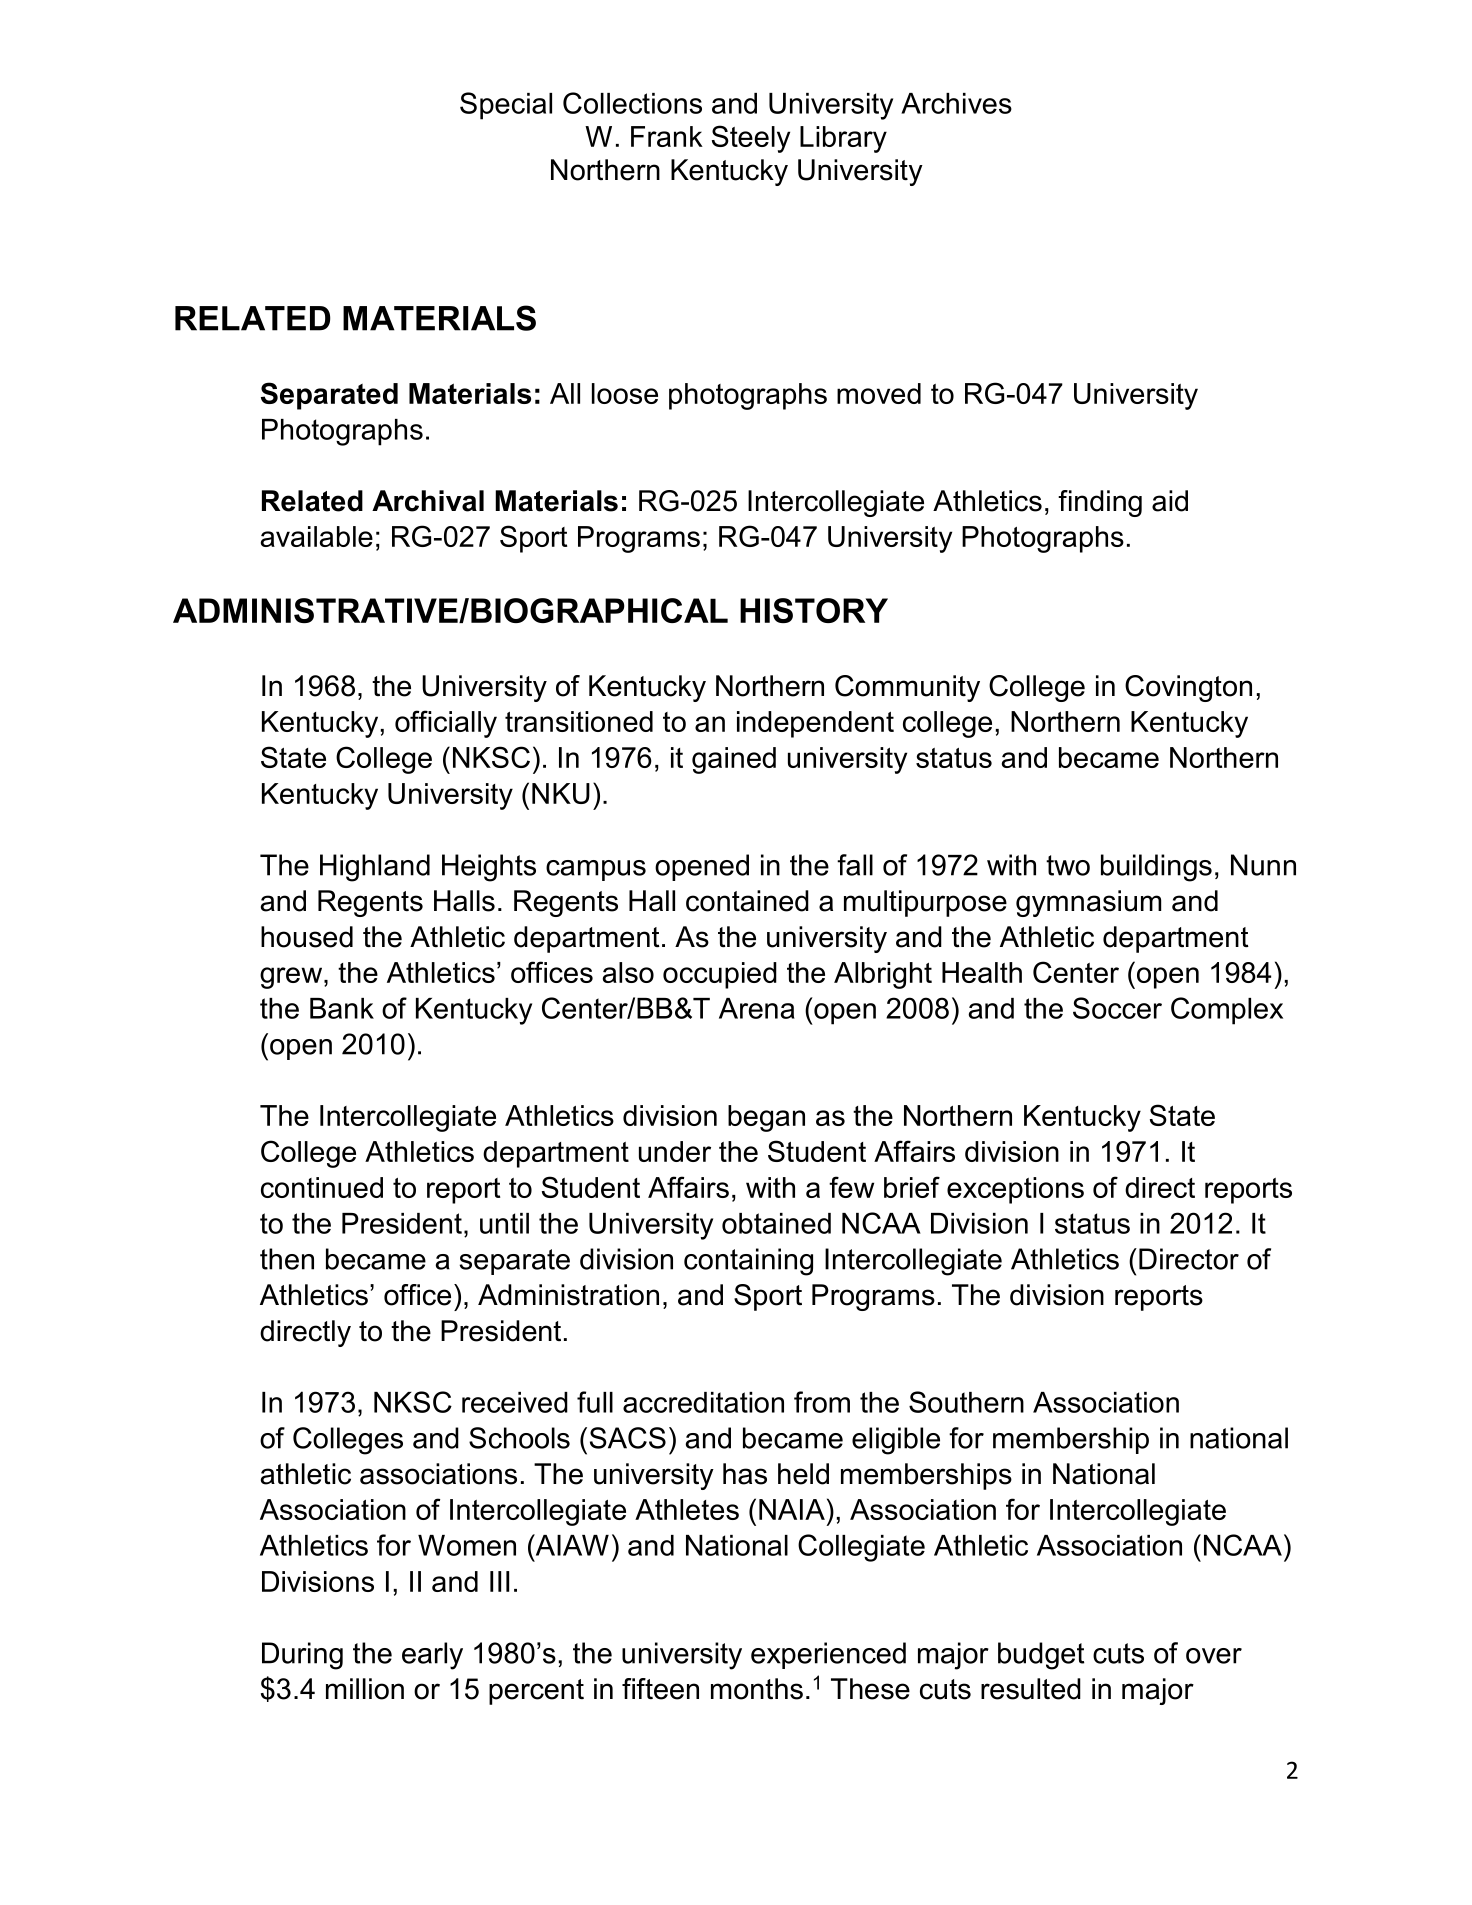  Describe the element at coordinates (428, 501) in the page. I see `Archival` at that location.
